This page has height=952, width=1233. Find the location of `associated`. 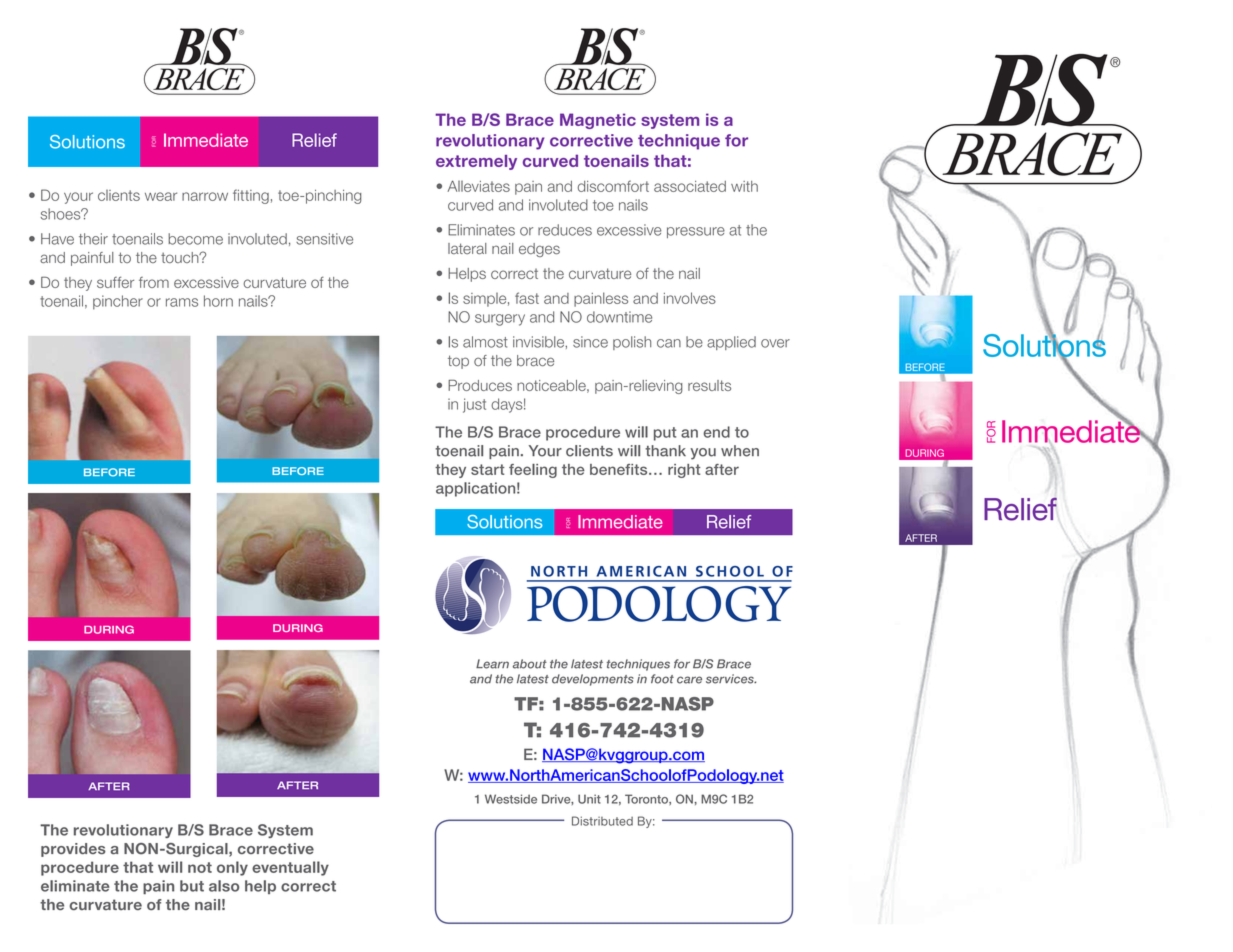

associated is located at coordinates (690, 186).
